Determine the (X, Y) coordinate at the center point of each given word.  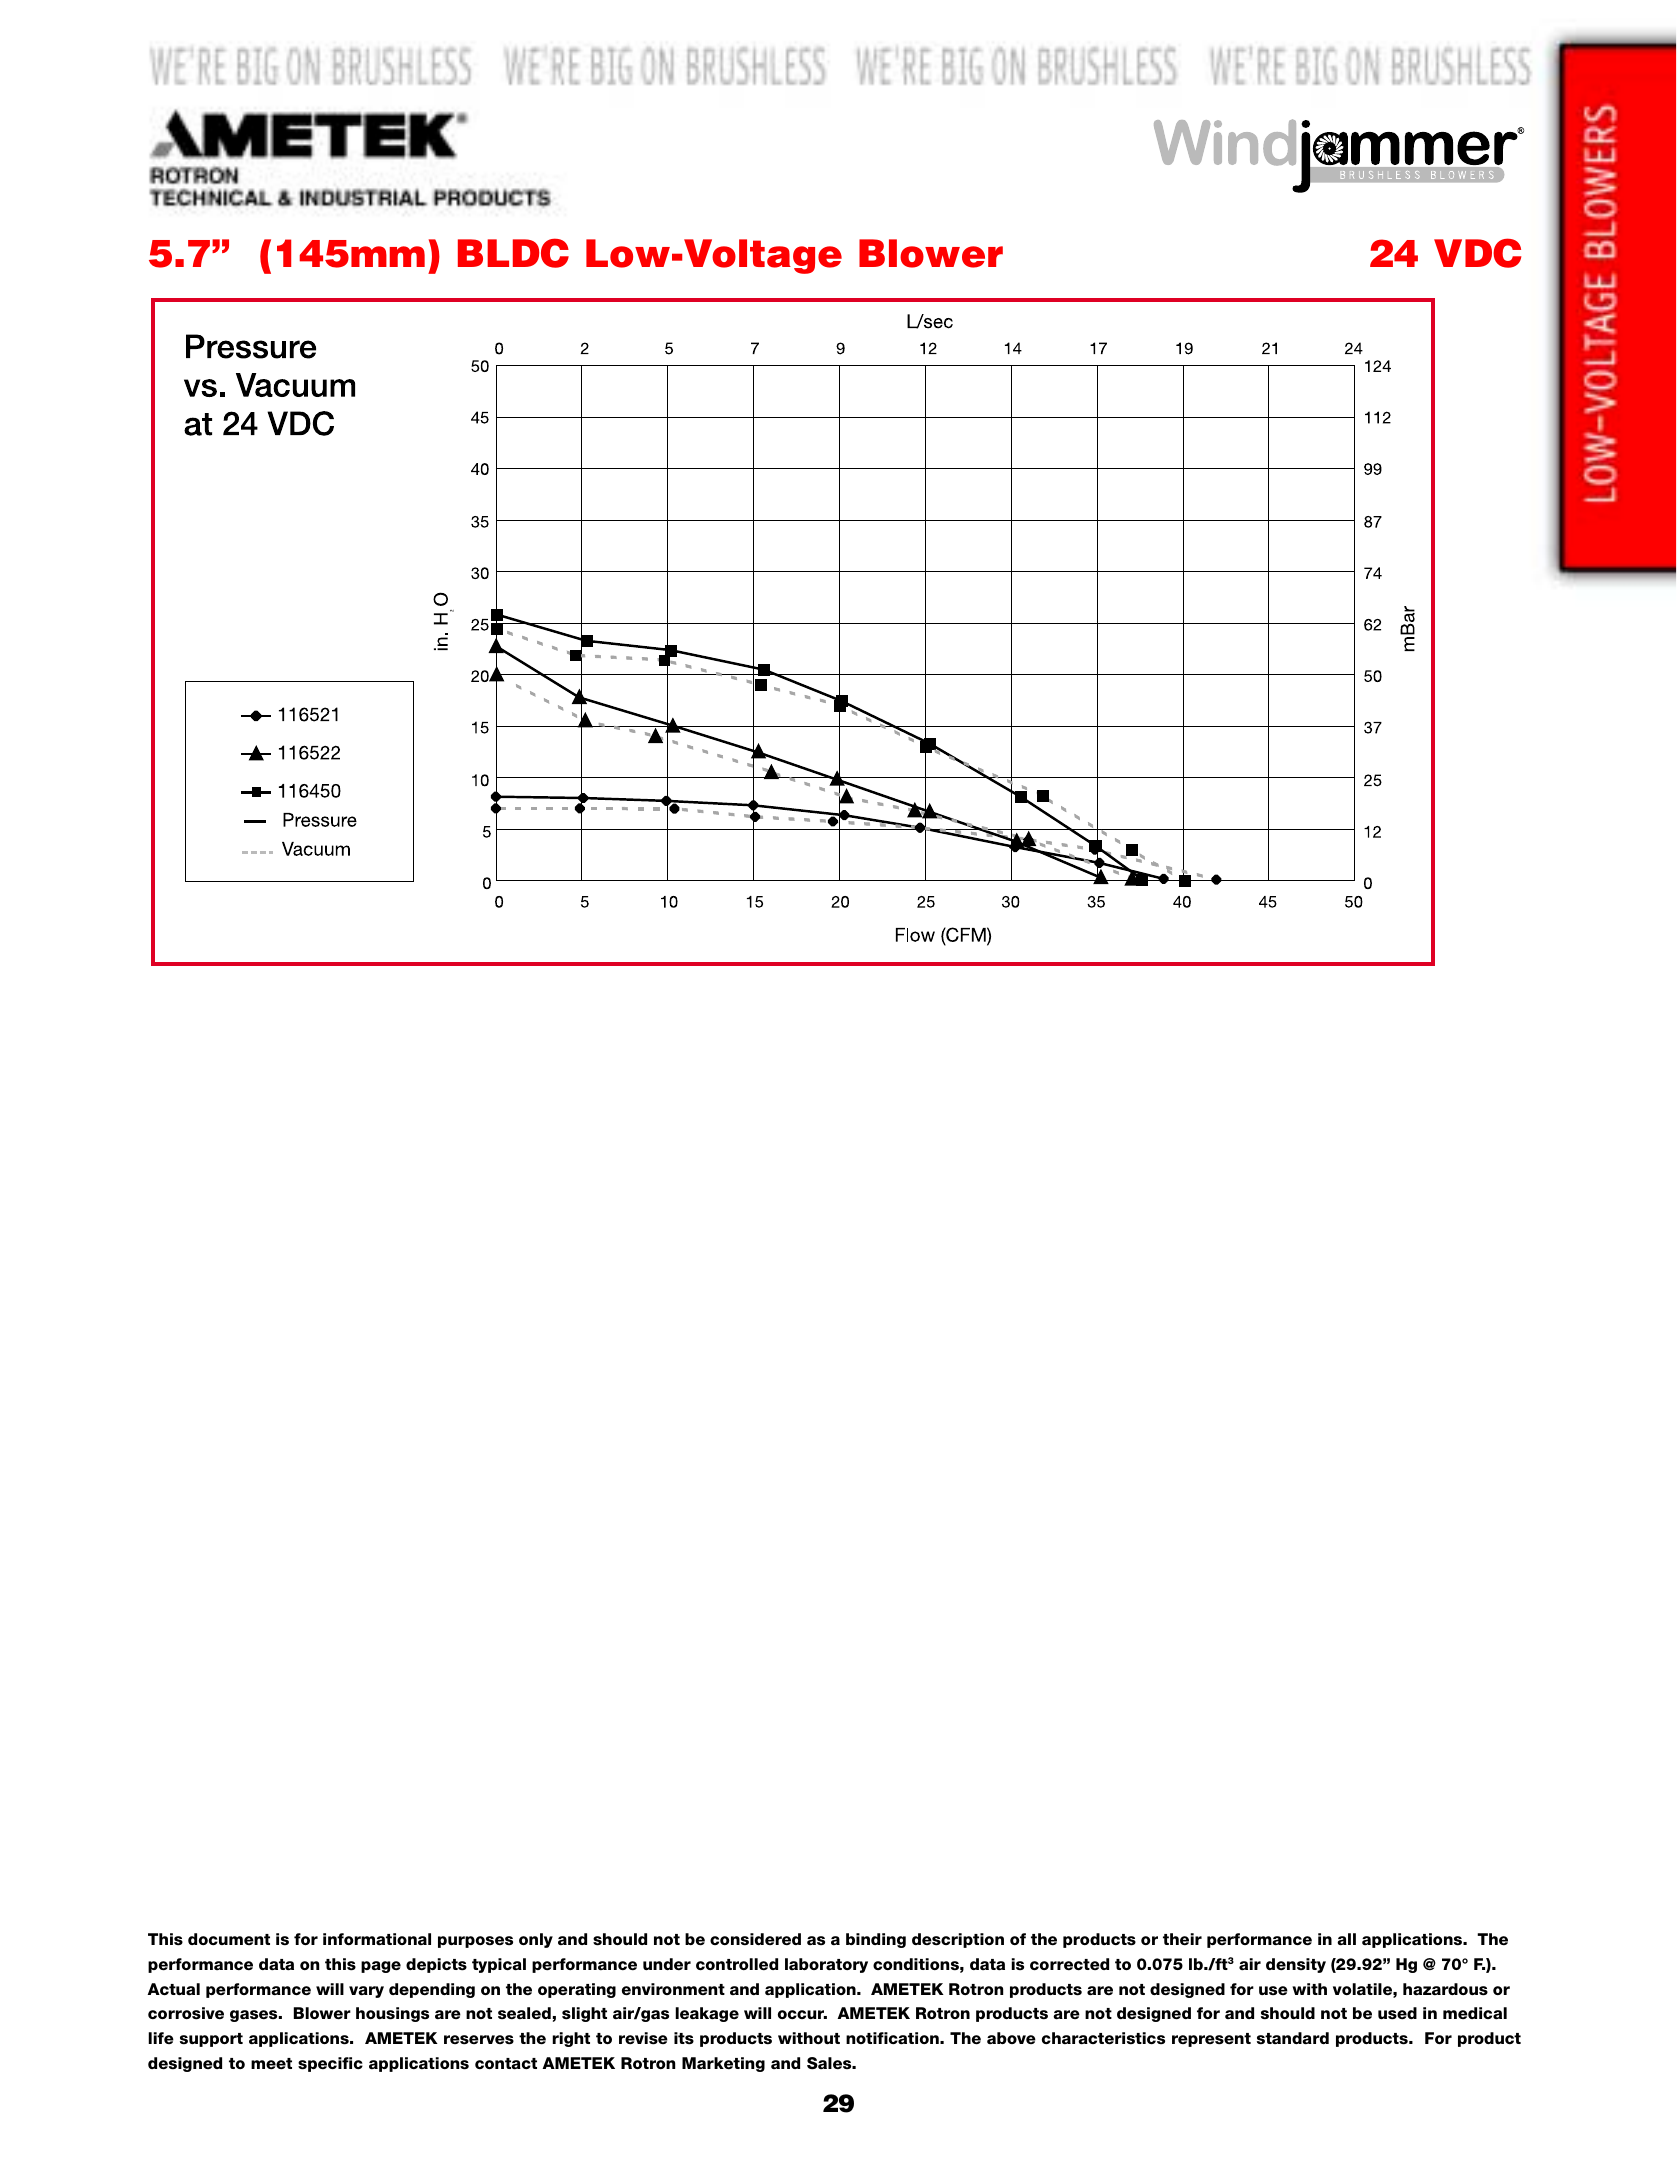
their (1182, 1939)
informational (377, 1939)
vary (366, 1992)
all (1346, 1939)
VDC (1477, 253)
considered (755, 1939)
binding (876, 1940)
